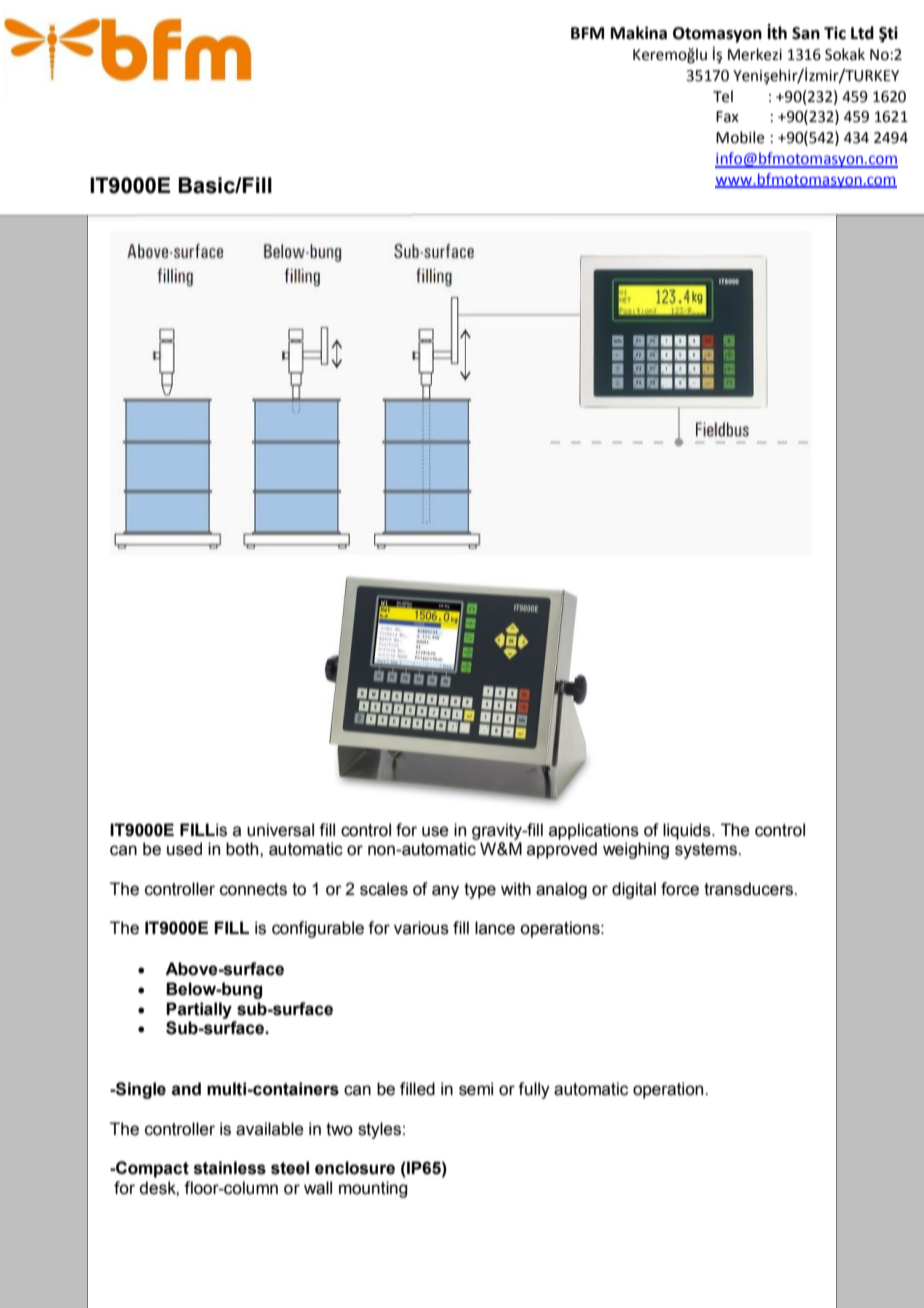  What do you see at coordinates (723, 96) in the screenshot?
I see `Tel` at bounding box center [723, 96].
